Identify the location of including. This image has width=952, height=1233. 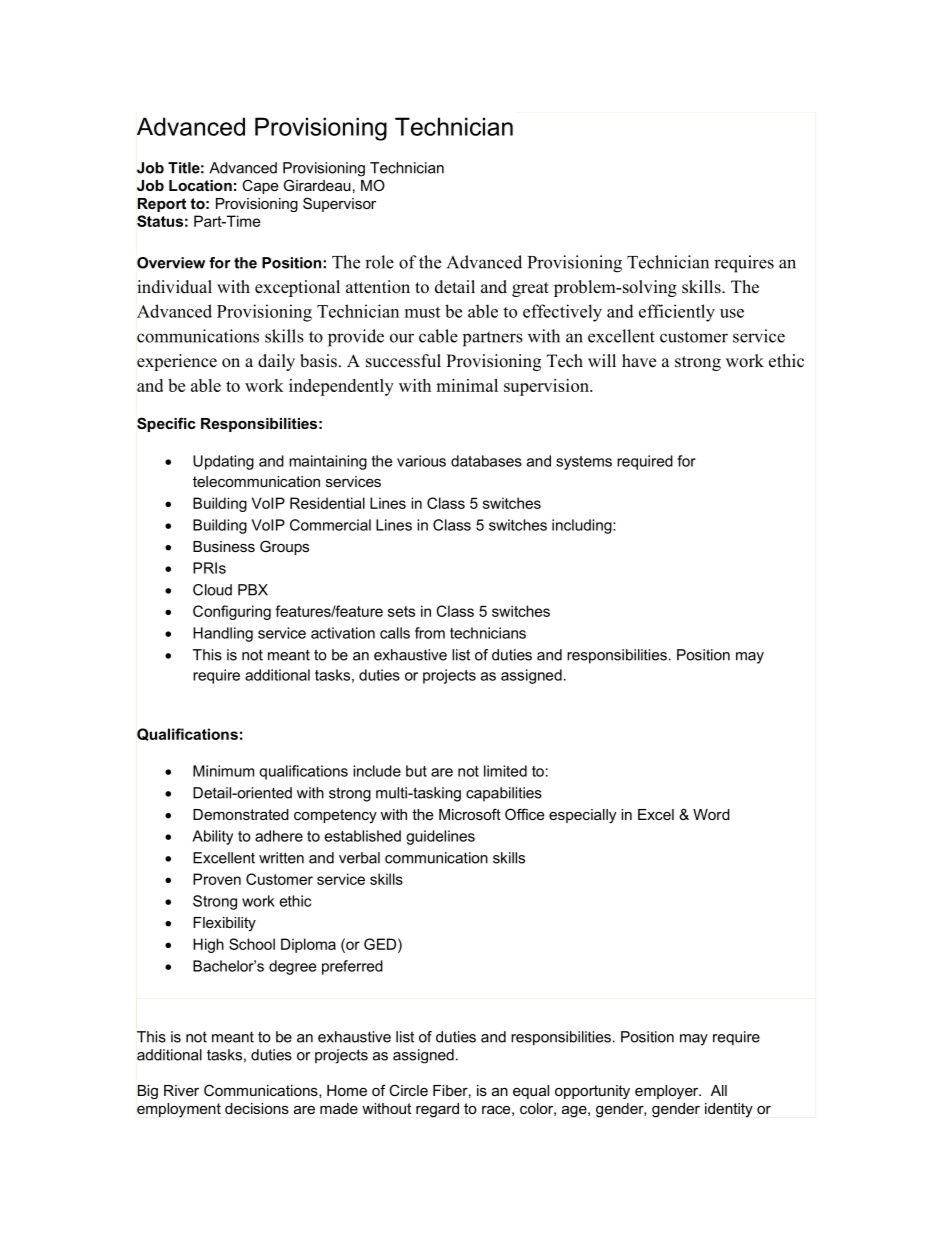
(583, 526).
